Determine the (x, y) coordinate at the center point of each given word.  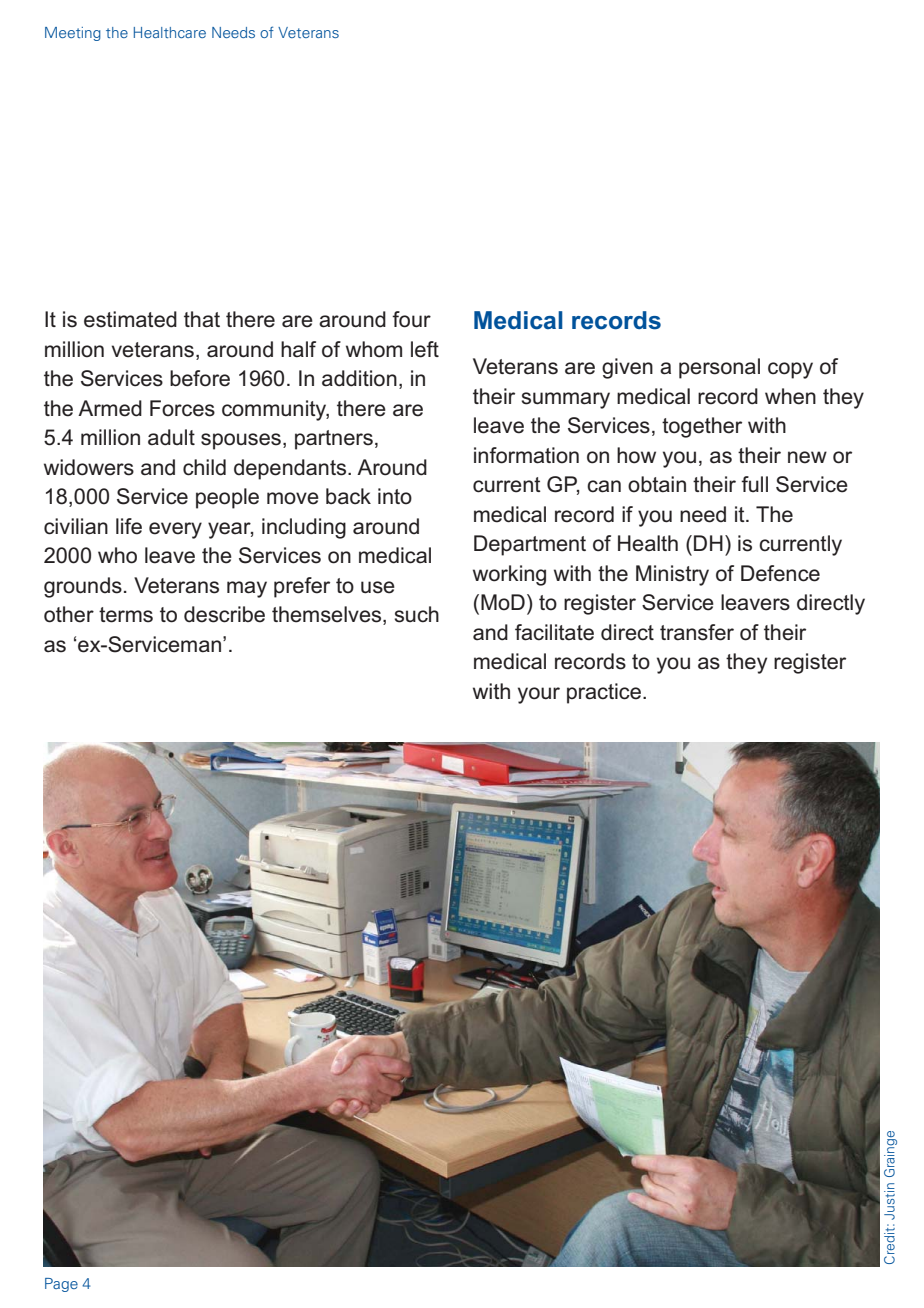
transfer (697, 632)
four (411, 319)
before (200, 378)
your (539, 695)
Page (61, 1285)
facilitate (554, 632)
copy (790, 370)
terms (126, 615)
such (416, 614)
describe (224, 614)
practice (604, 693)
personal (719, 368)
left (425, 349)
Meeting (73, 34)
